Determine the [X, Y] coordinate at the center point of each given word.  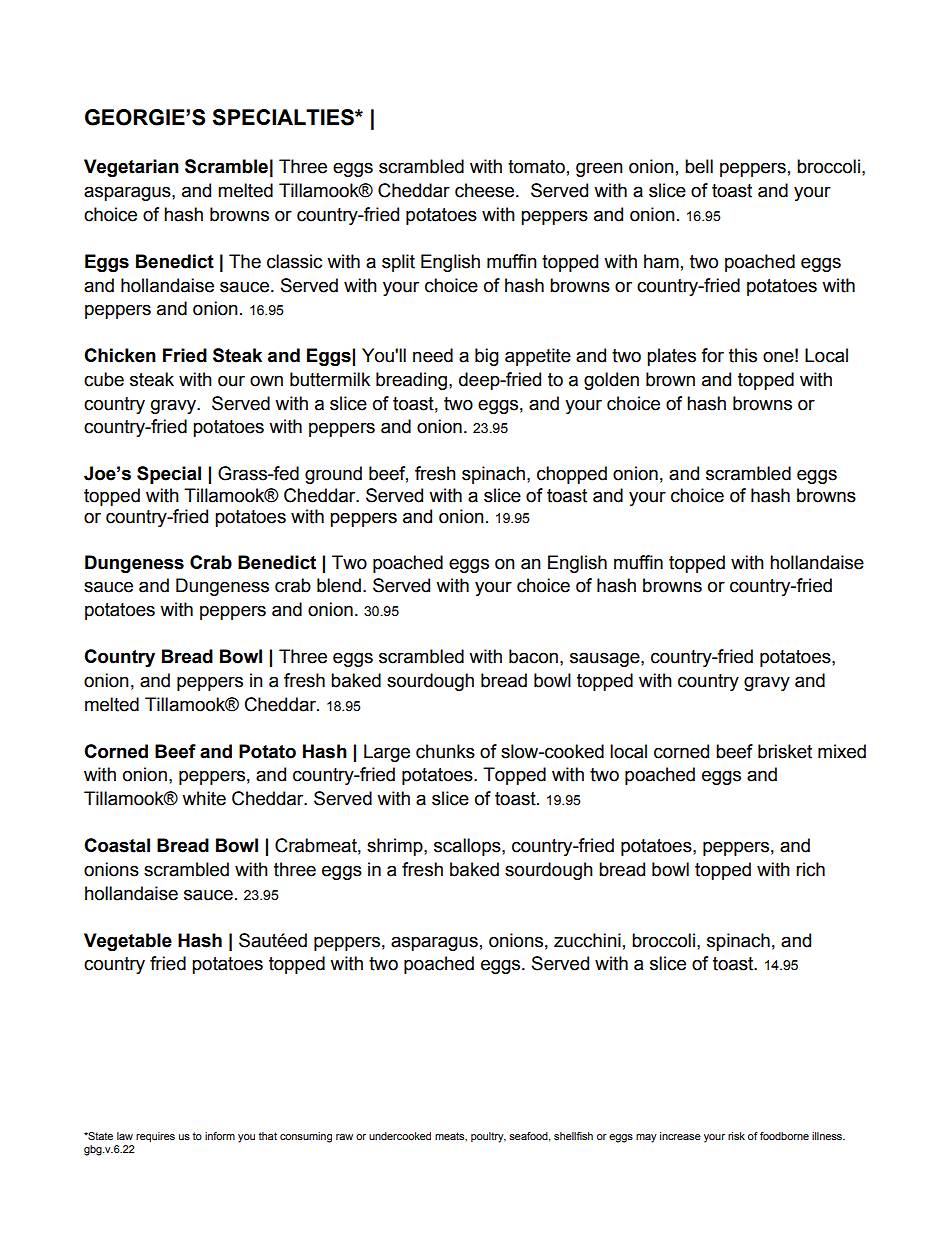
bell [699, 166]
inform [220, 1136]
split [398, 263]
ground [333, 475]
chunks [445, 751]
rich [810, 869]
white [204, 798]
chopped [572, 475]
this [743, 355]
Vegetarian [131, 168]
